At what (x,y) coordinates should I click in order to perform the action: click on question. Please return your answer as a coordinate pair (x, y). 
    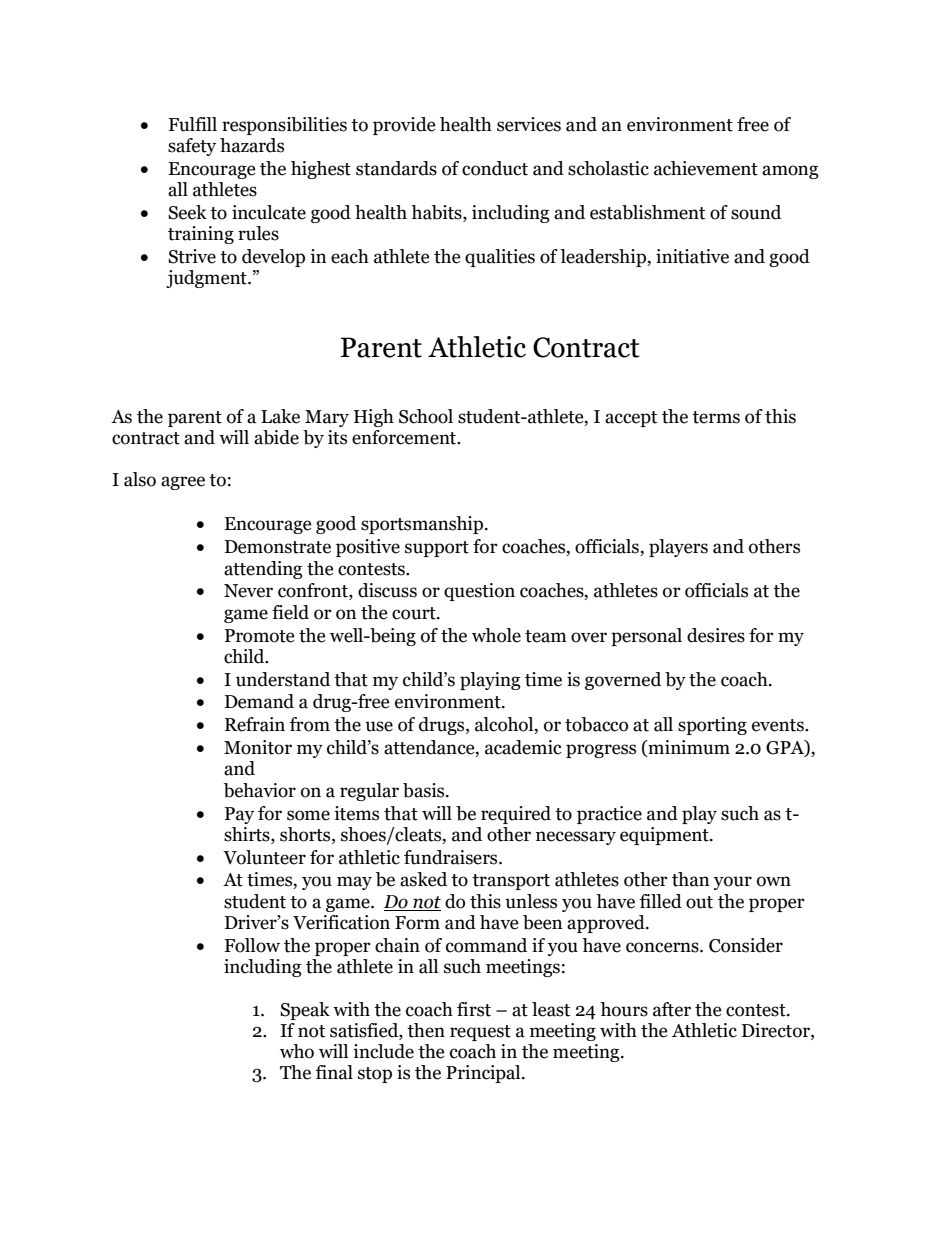
    Looking at the image, I should click on (479, 592).
